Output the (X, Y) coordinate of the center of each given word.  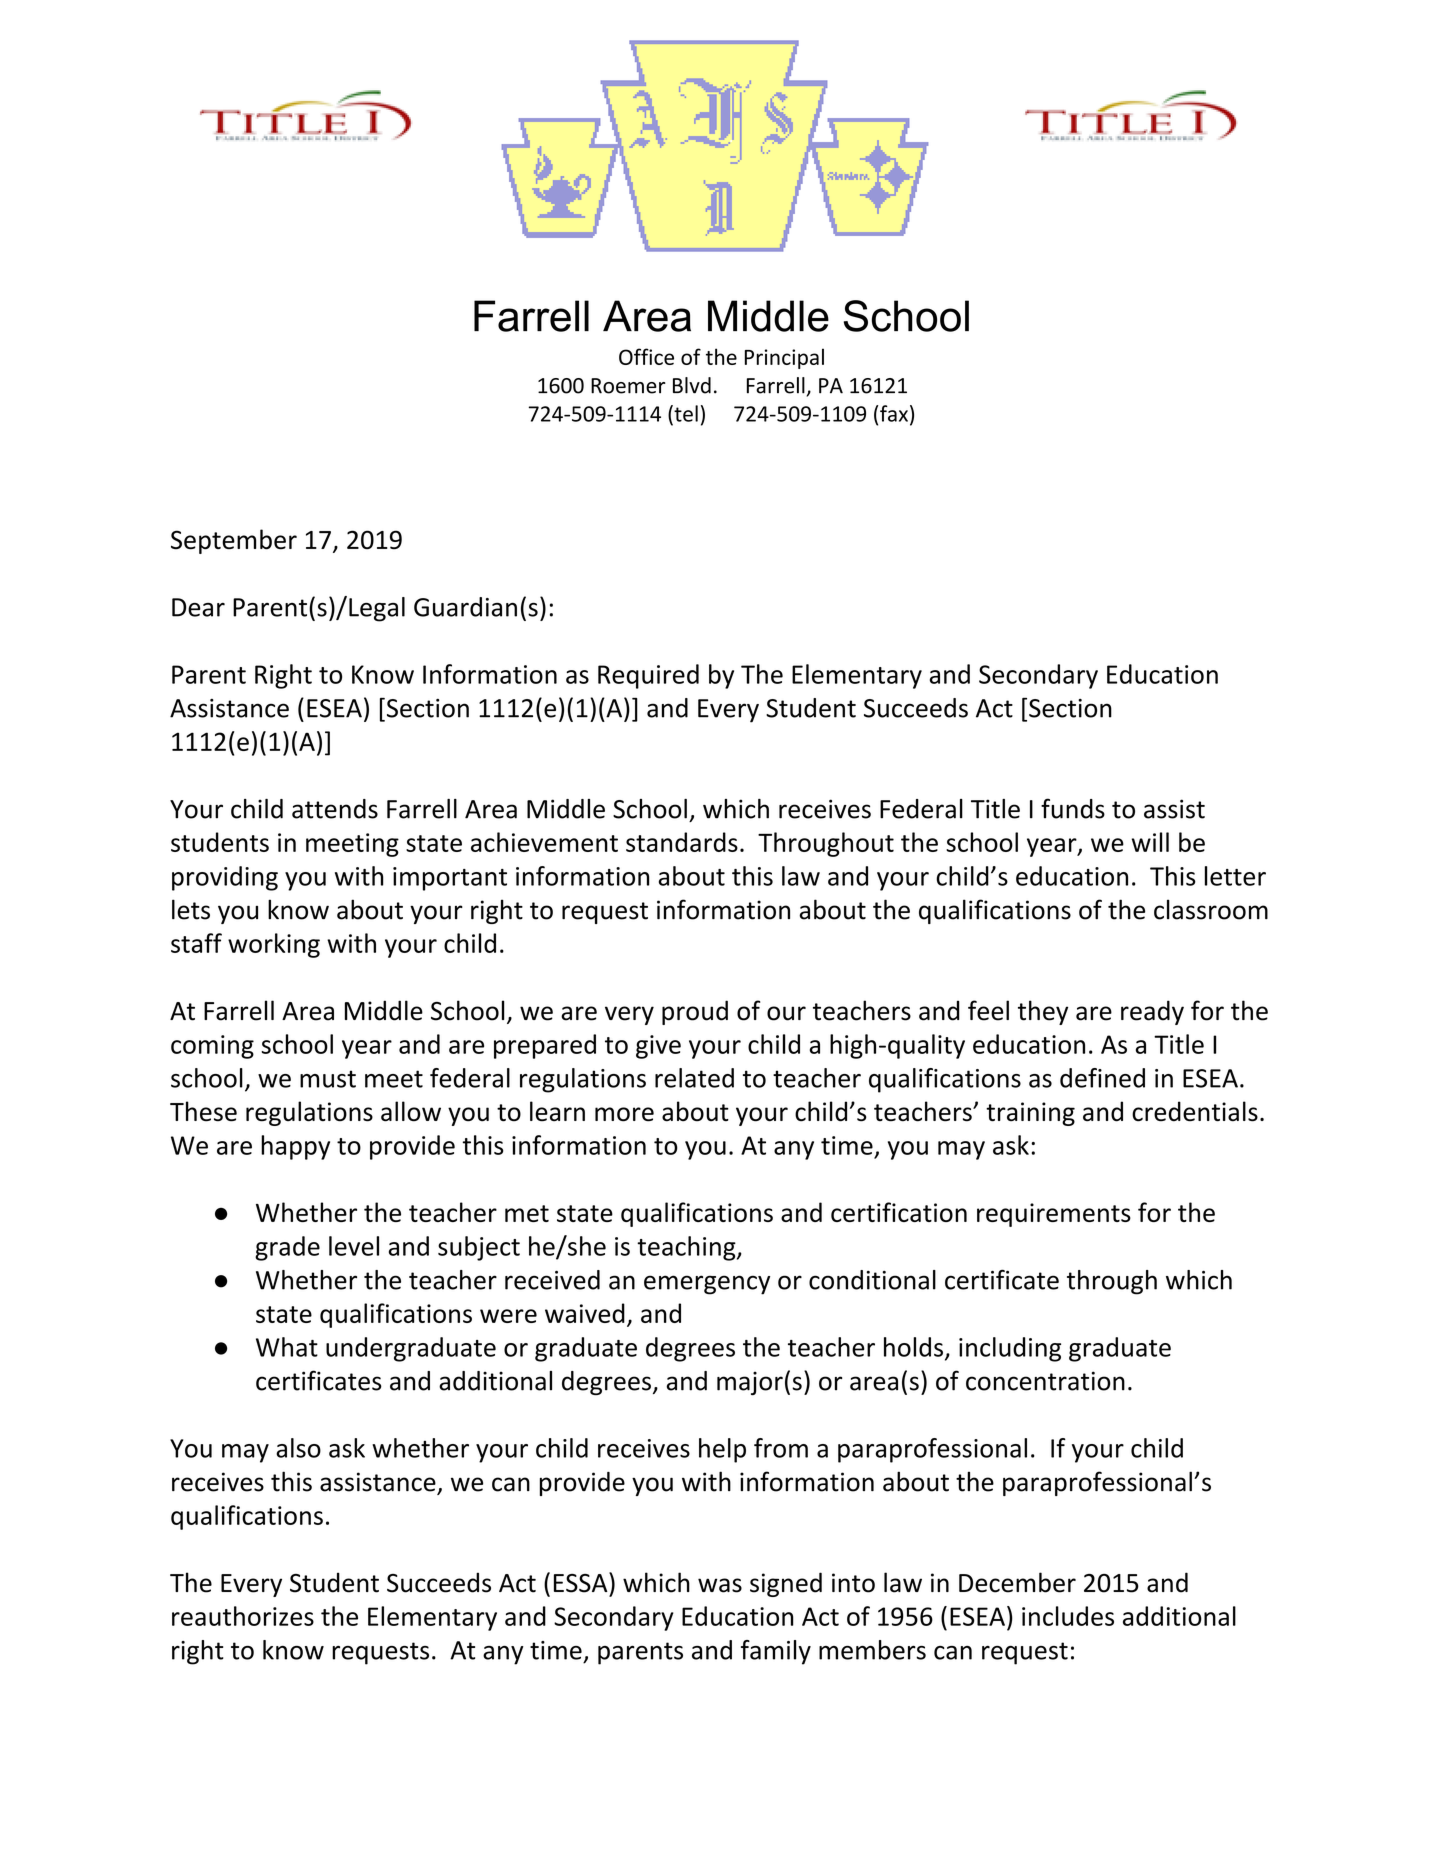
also (298, 1448)
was (720, 1585)
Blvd (692, 385)
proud (695, 1012)
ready (1152, 1012)
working (274, 945)
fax (894, 413)
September (234, 541)
